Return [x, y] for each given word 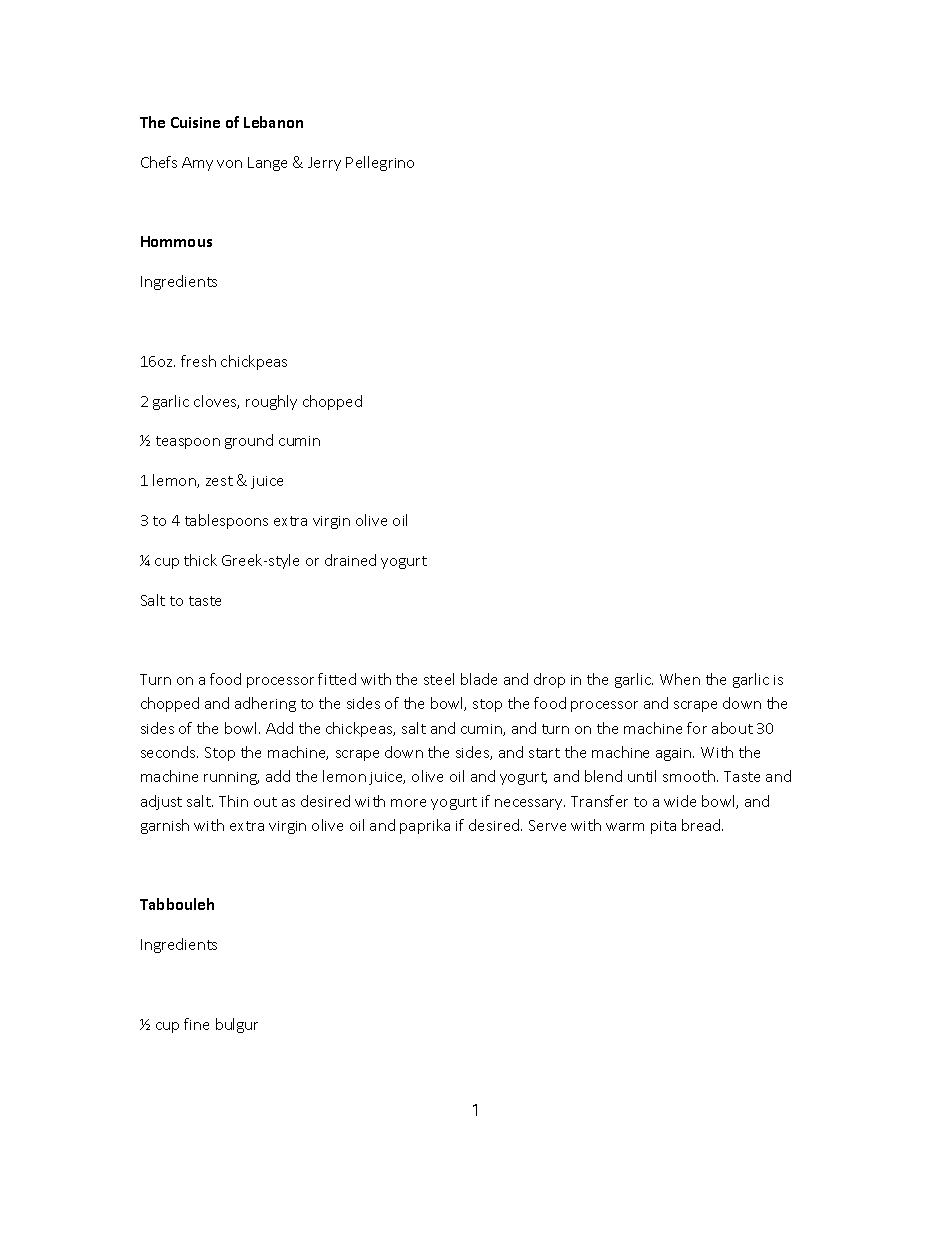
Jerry [324, 164]
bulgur [237, 1025]
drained [350, 560]
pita [663, 827]
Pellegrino [380, 163]
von [229, 164]
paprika [425, 826]
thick [200, 560]
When [680, 679]
